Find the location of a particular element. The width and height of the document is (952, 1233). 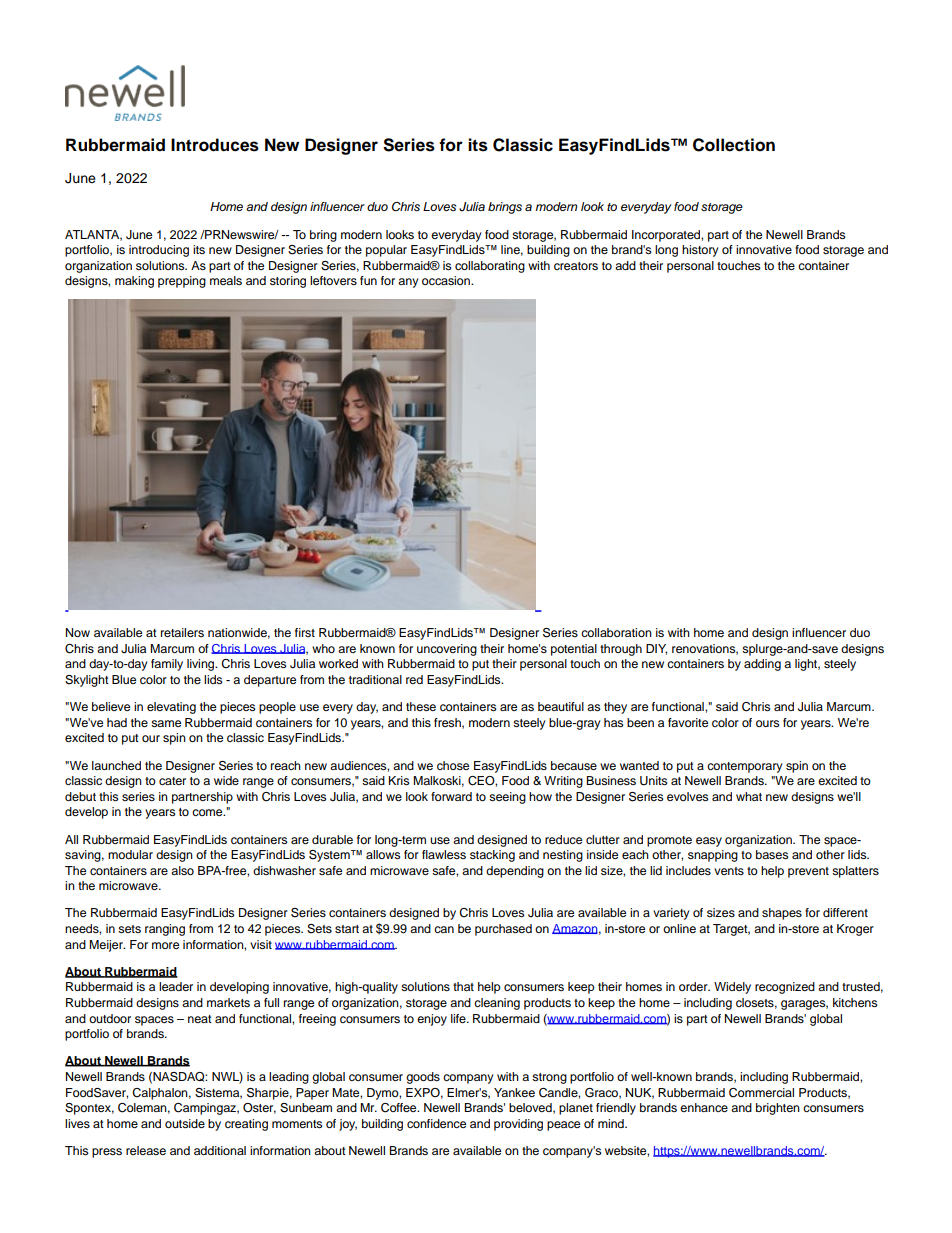

adding is located at coordinates (762, 665).
